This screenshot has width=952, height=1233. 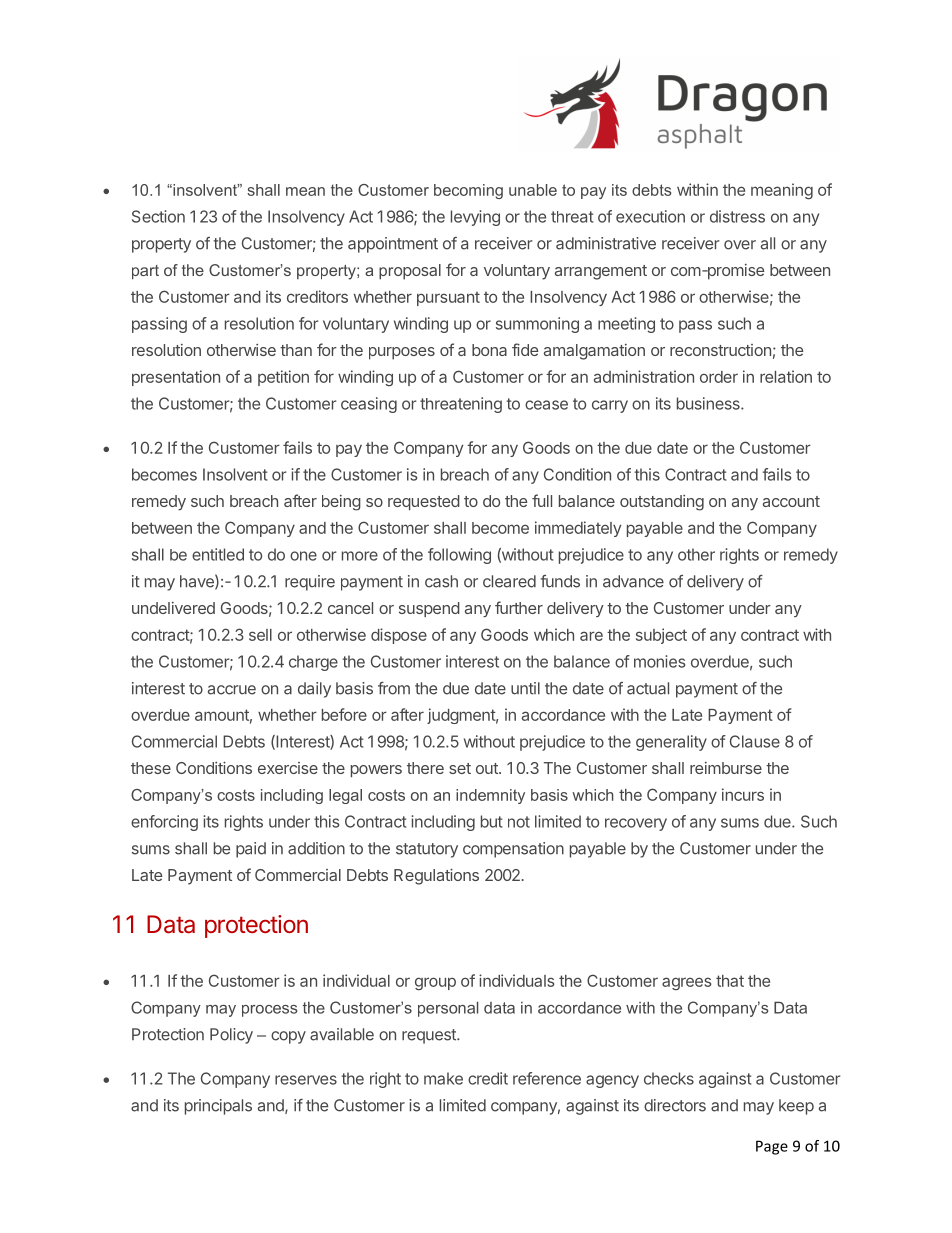 I want to click on levying, so click(x=475, y=218).
